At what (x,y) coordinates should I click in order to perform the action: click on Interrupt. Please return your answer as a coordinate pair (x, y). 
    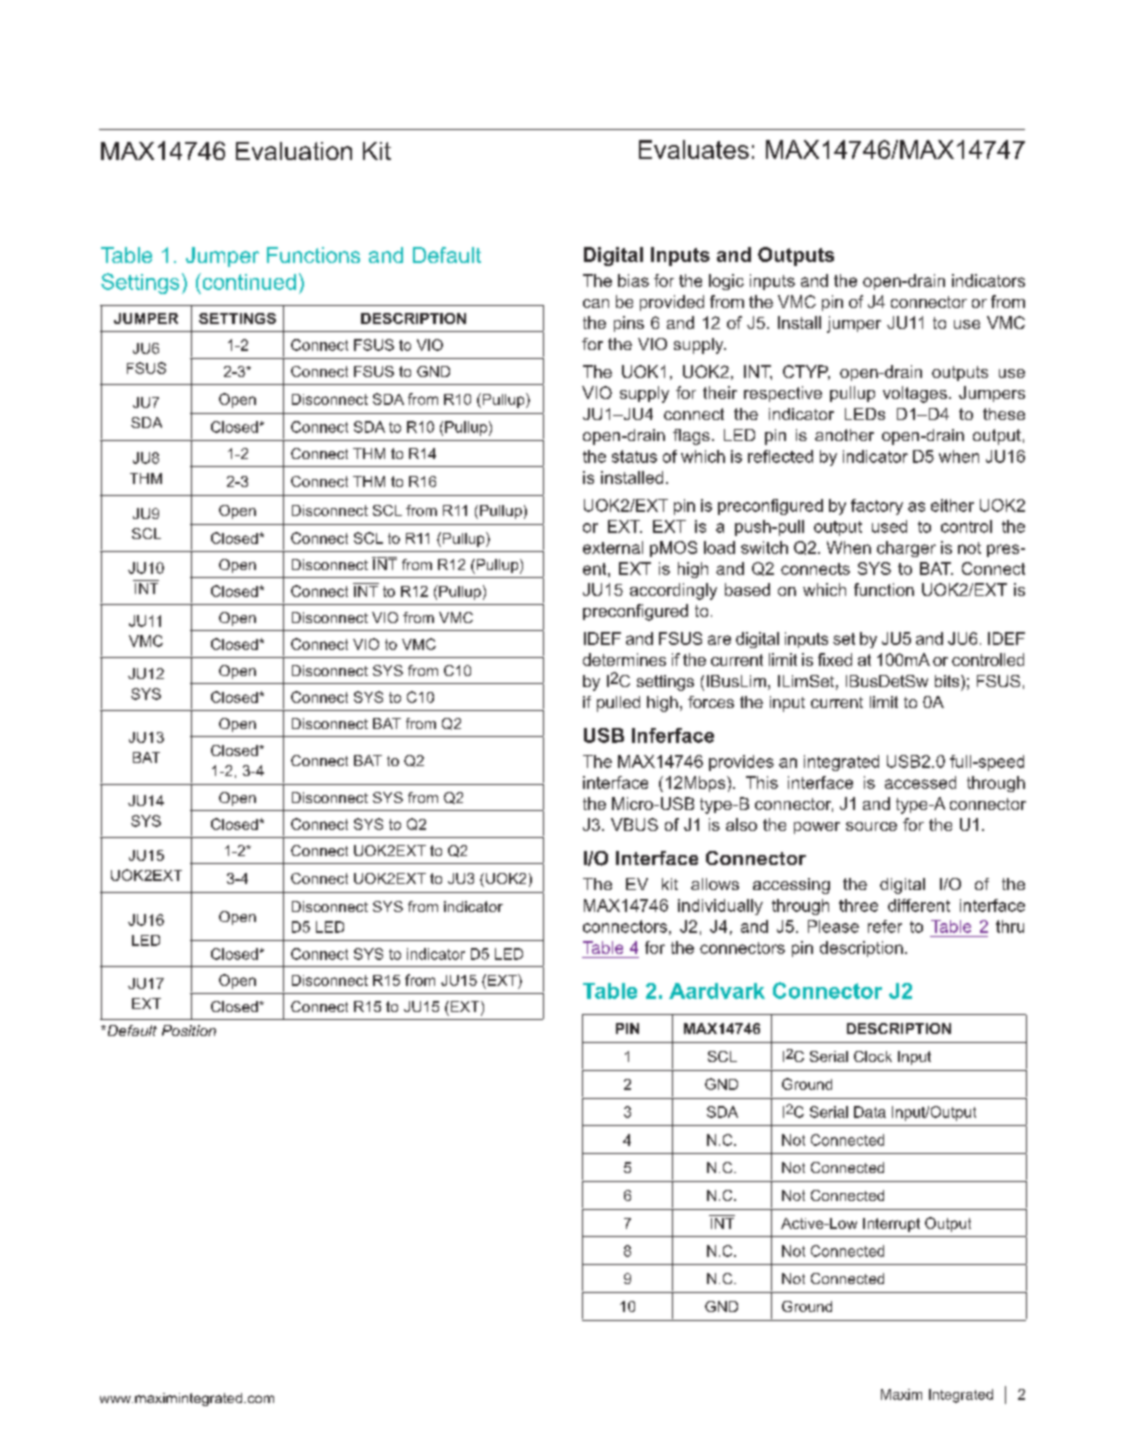
    Looking at the image, I should click on (891, 1225).
